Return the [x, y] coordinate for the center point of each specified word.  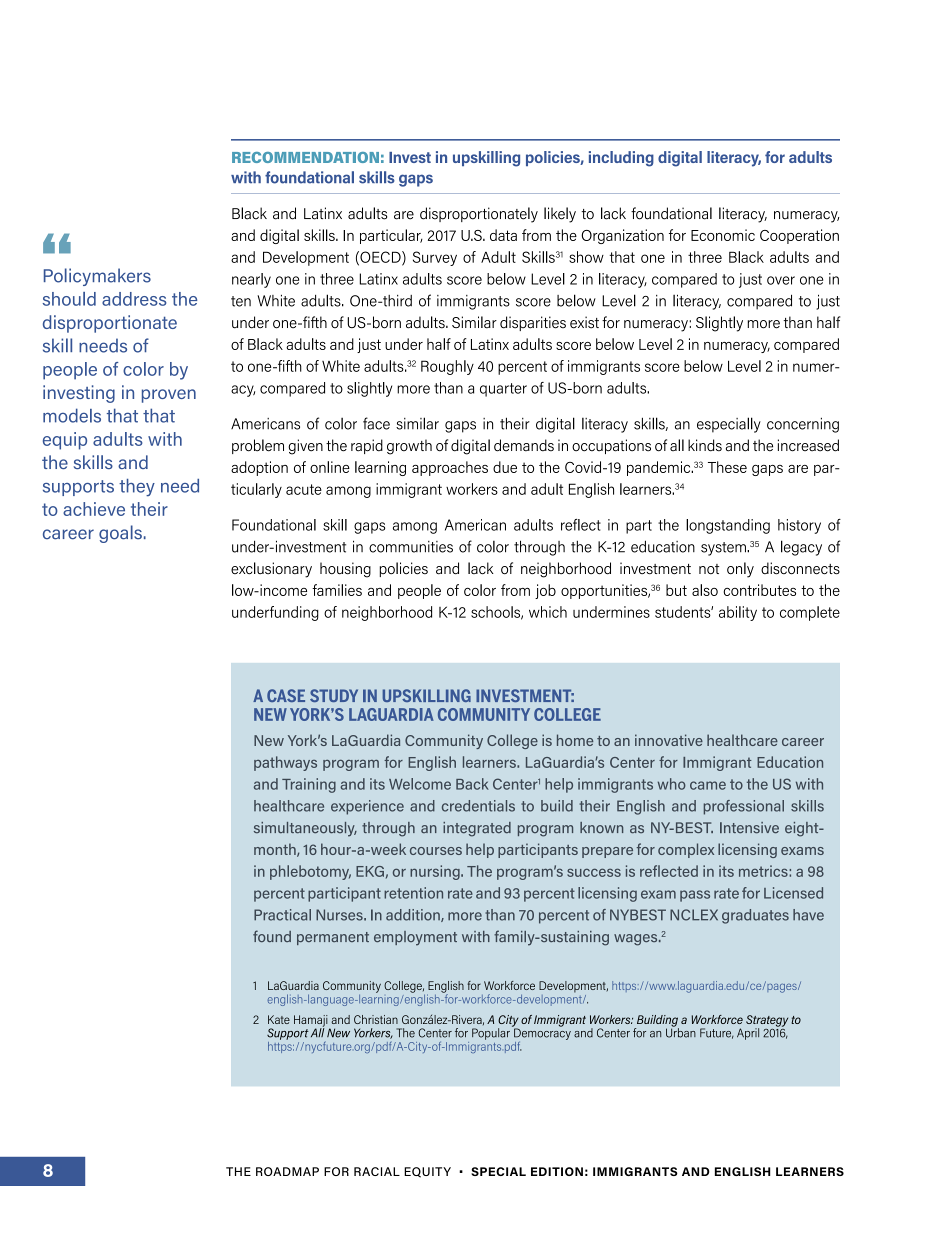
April [748, 1034]
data [503, 235]
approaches [450, 468]
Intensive [749, 828]
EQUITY [427, 1172]
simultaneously [305, 829]
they [137, 488]
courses [436, 851]
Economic [723, 235]
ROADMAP [287, 1171]
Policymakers [97, 277]
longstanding [728, 526]
